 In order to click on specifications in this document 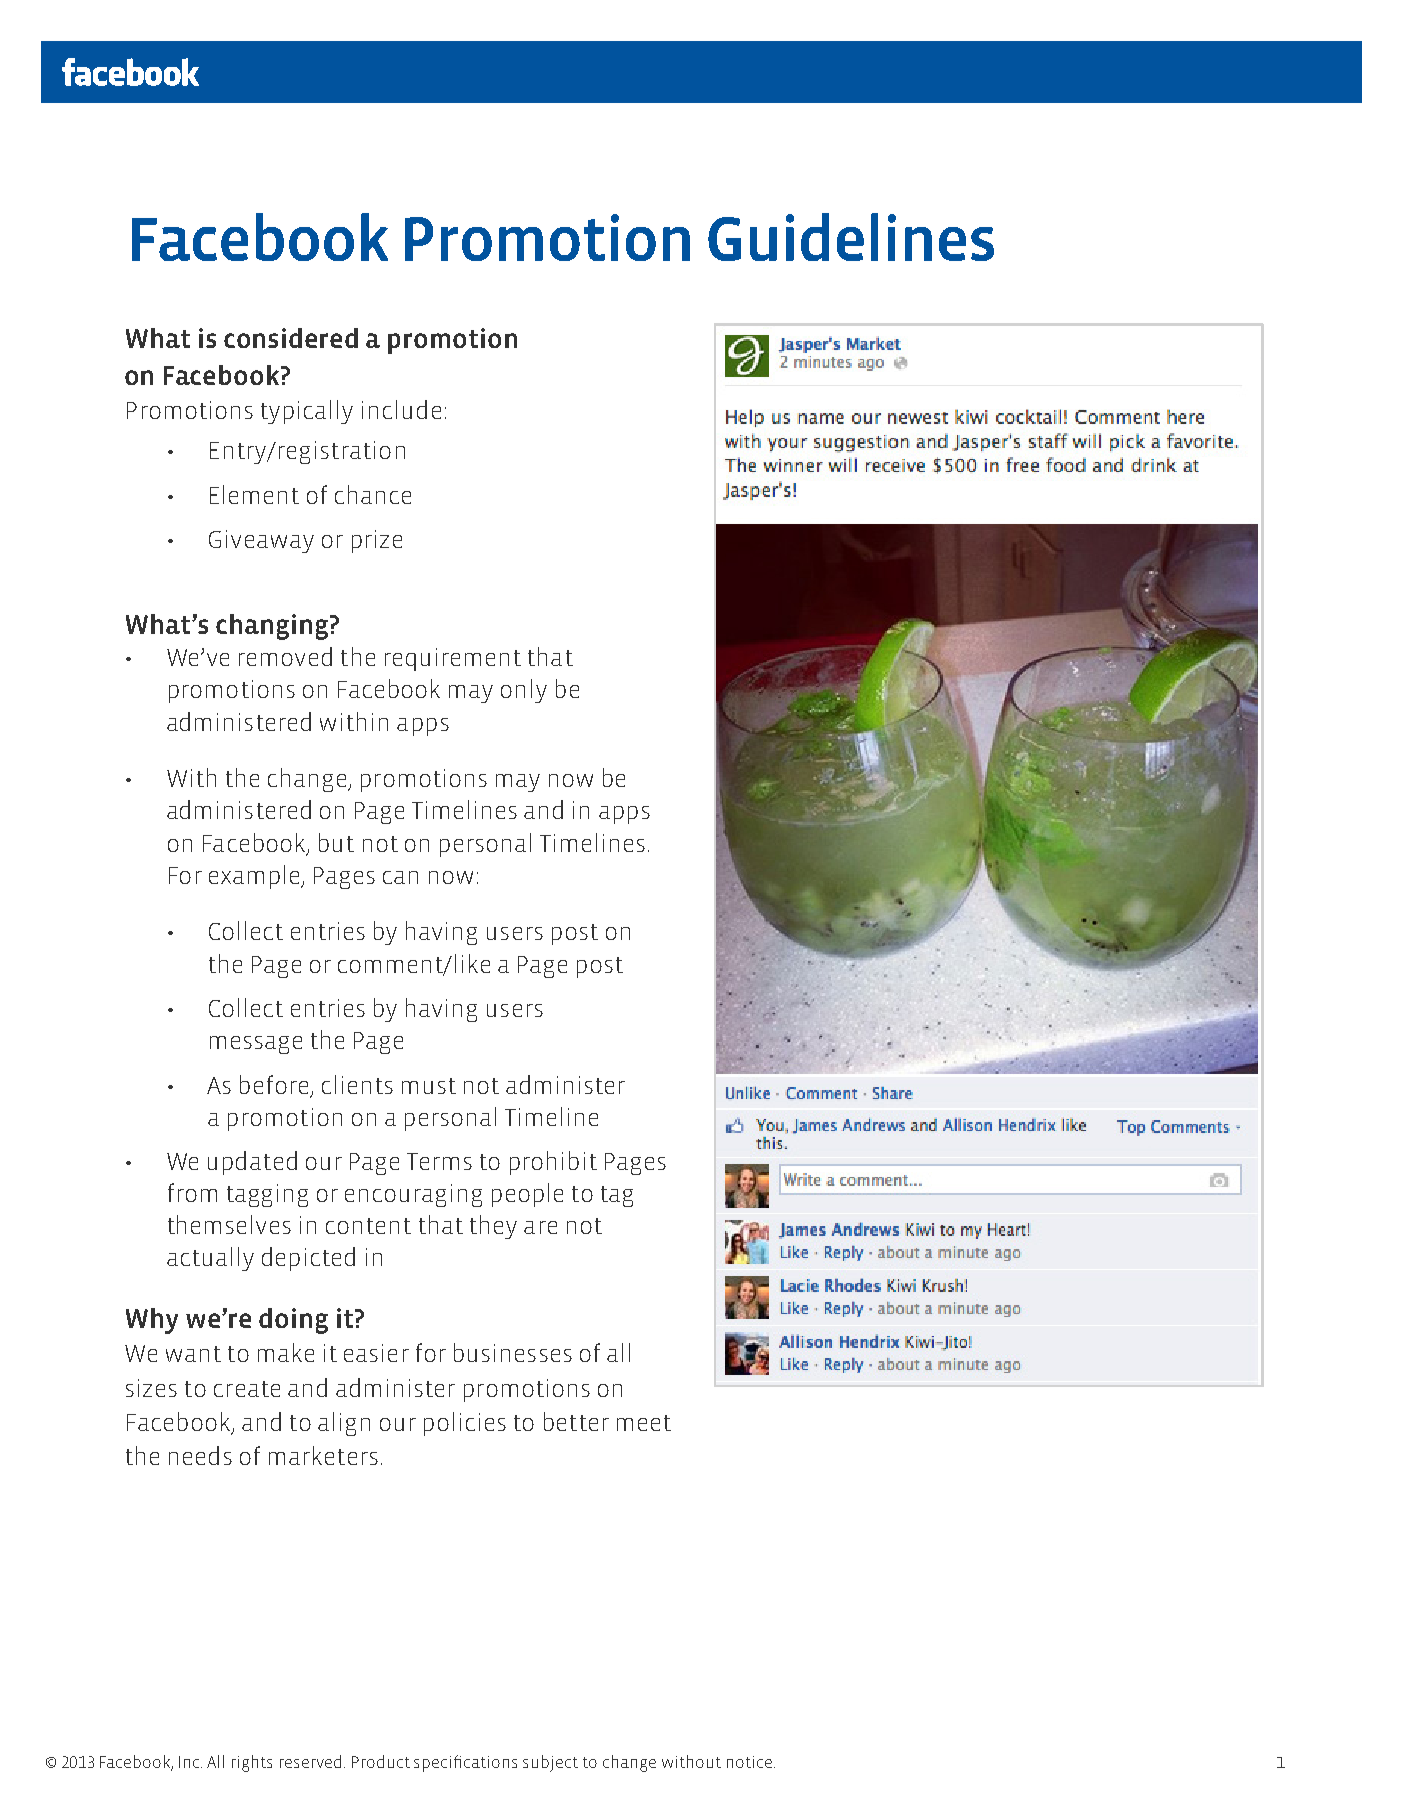, I will do `click(465, 1763)`.
